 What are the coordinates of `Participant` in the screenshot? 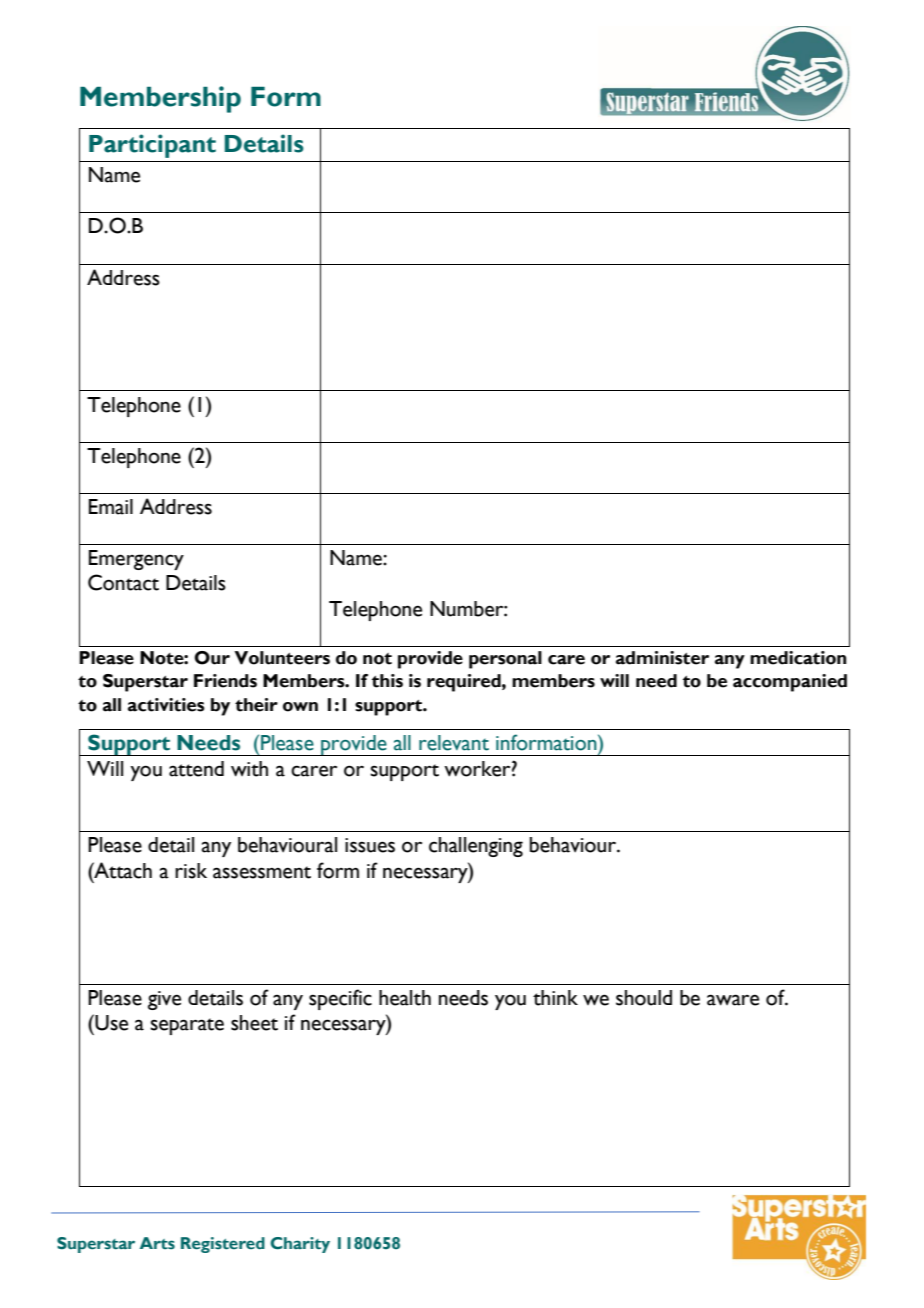 It's located at (152, 146).
